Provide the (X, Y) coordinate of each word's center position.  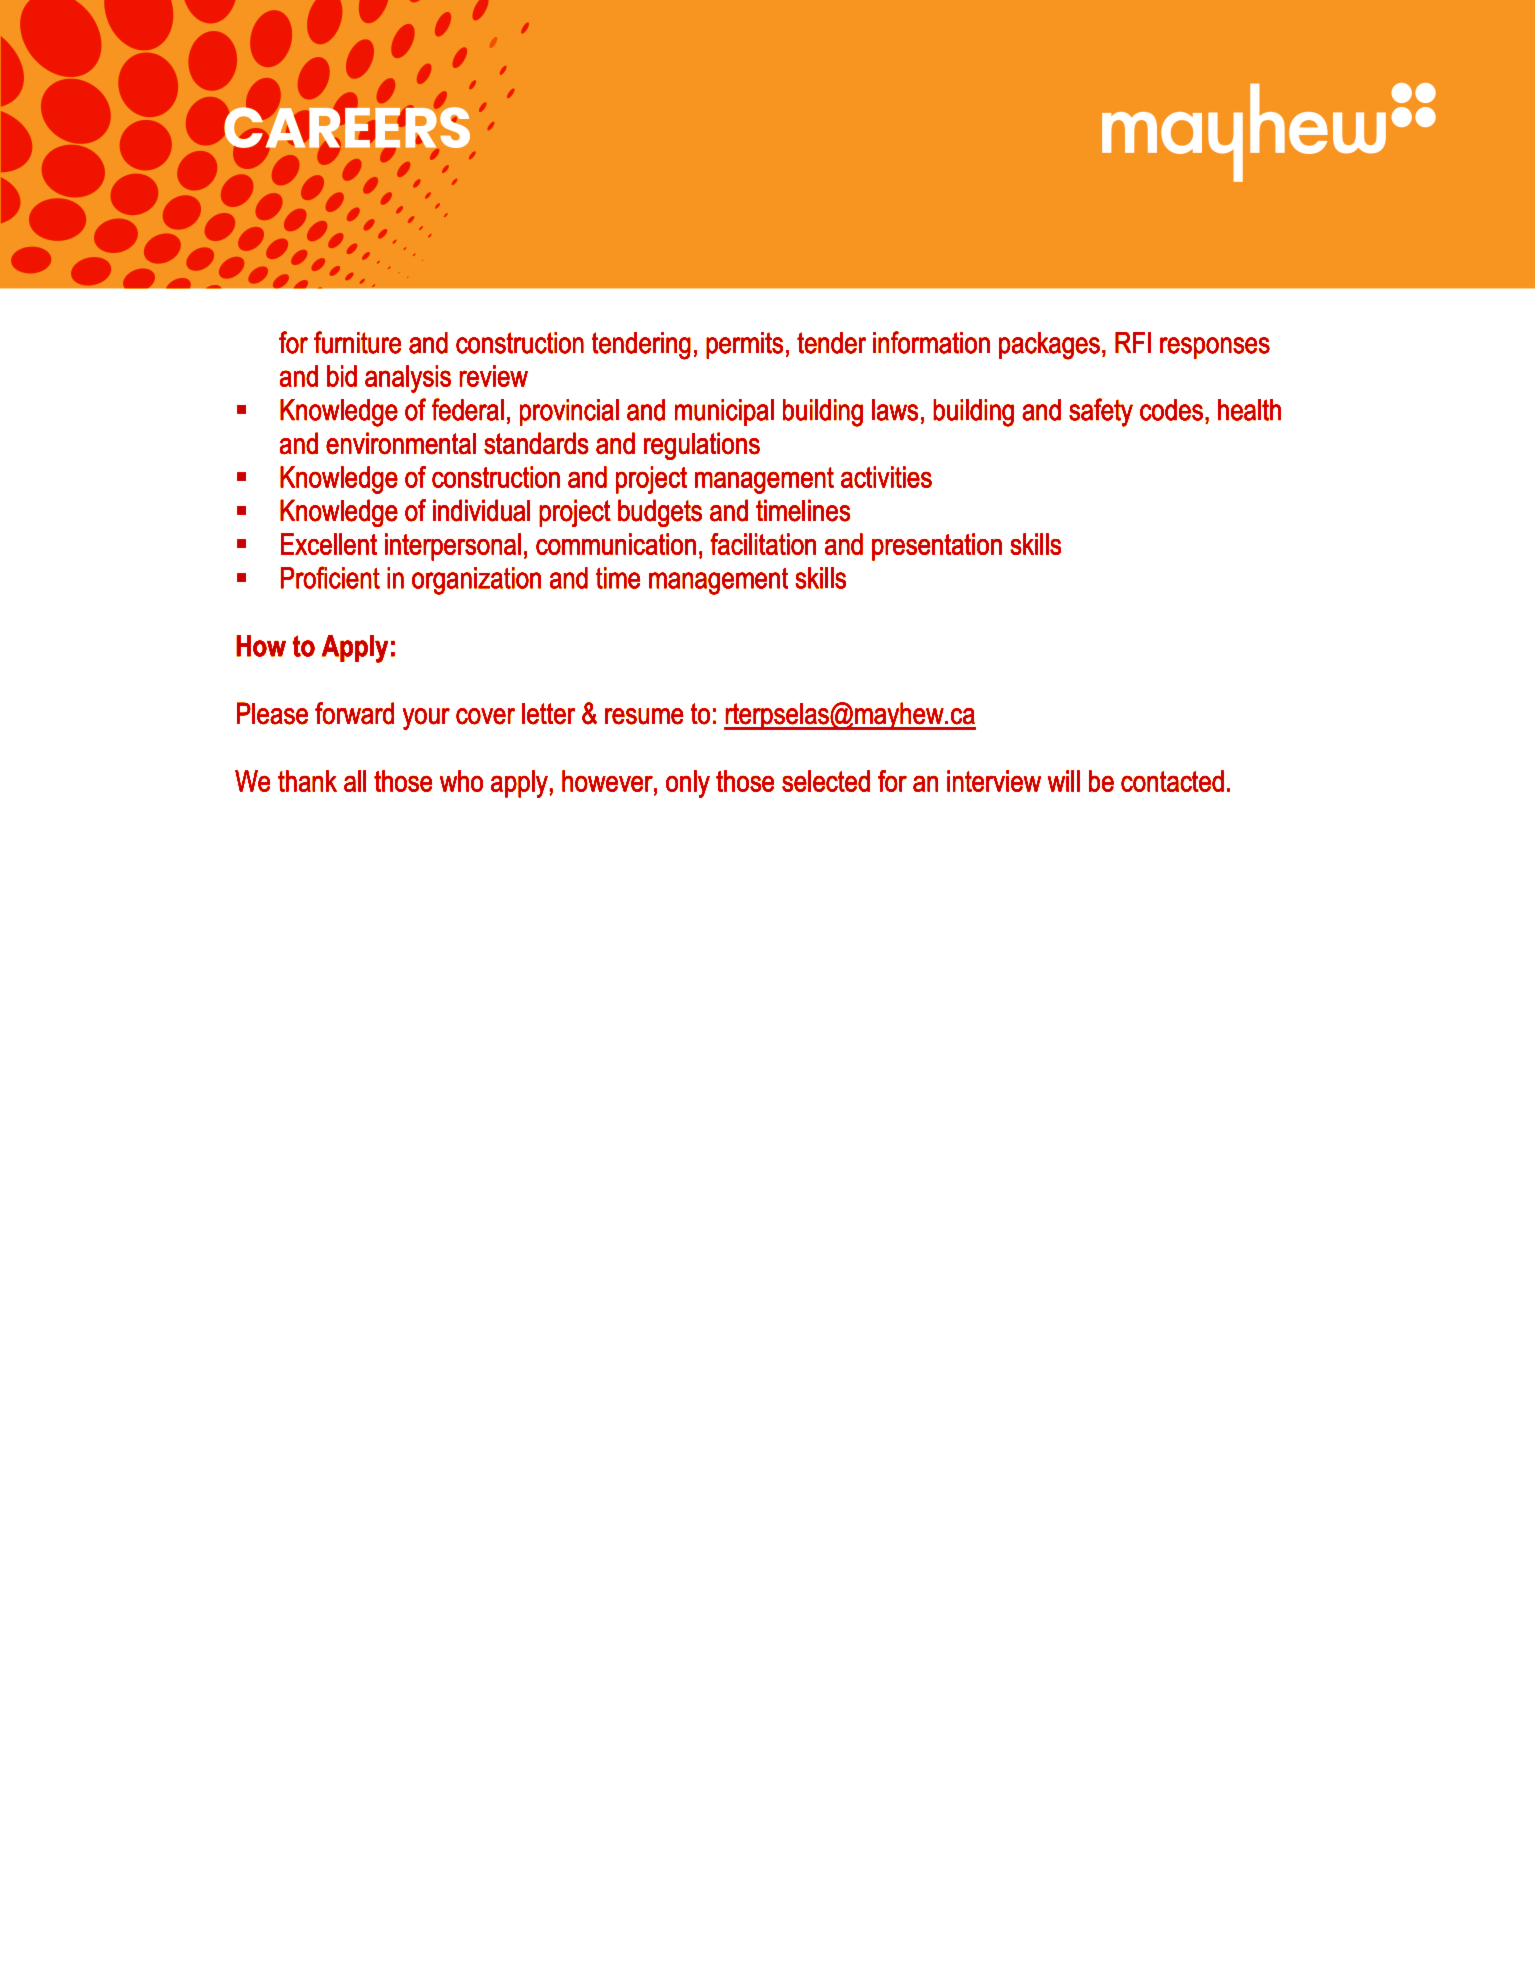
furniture (357, 342)
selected (826, 781)
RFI (1133, 342)
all (355, 781)
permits (744, 345)
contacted (1172, 781)
